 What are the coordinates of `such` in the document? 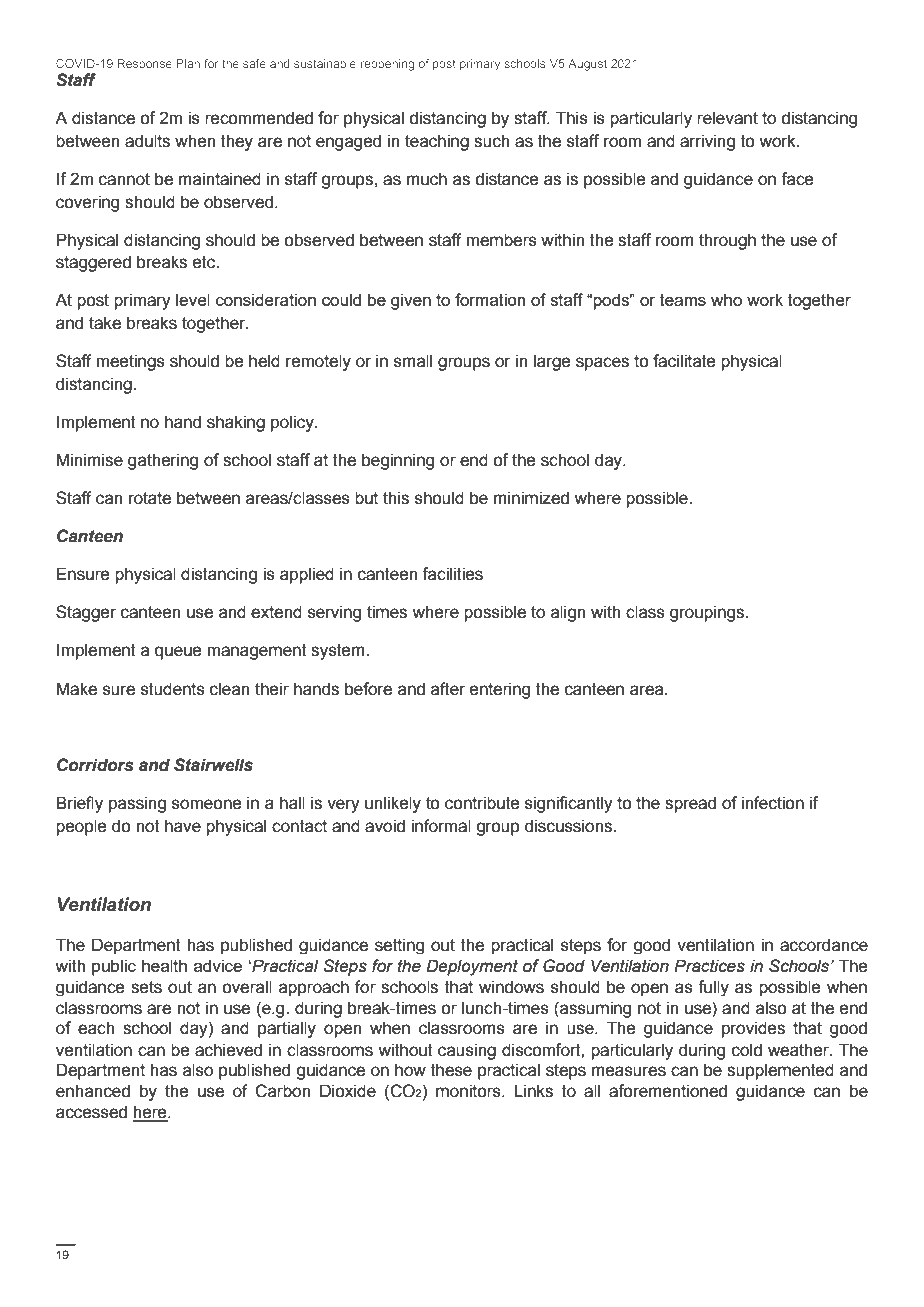 It's located at (491, 141).
